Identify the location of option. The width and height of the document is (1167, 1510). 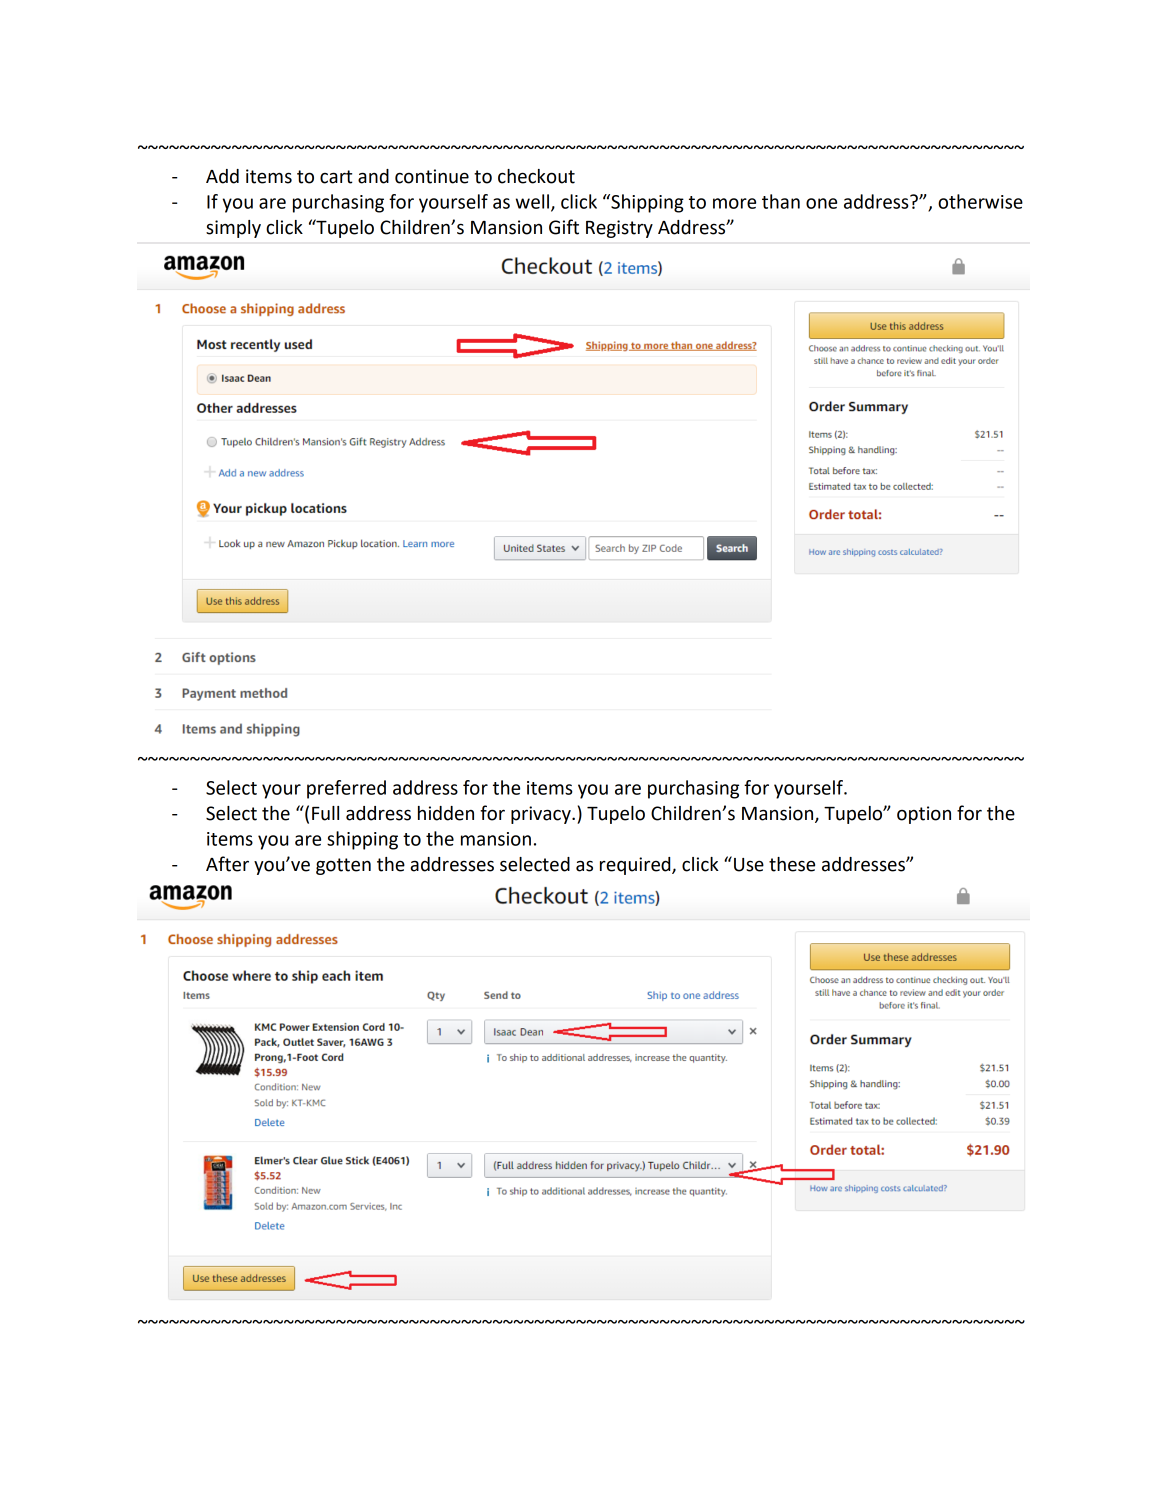
(924, 815).
